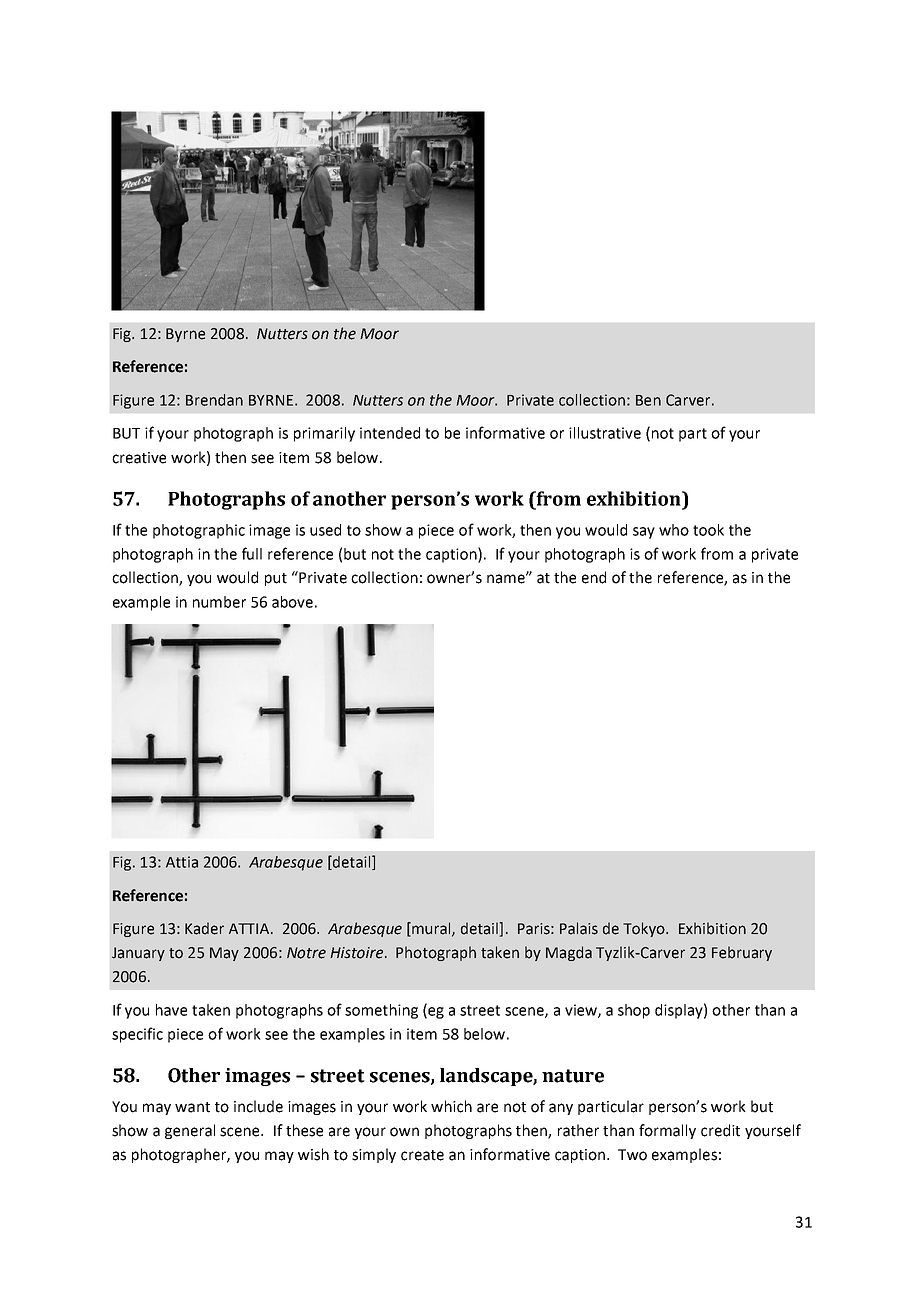 Image resolution: width=924 pixels, height=1308 pixels. What do you see at coordinates (390, 433) in the page?
I see `intended` at bounding box center [390, 433].
